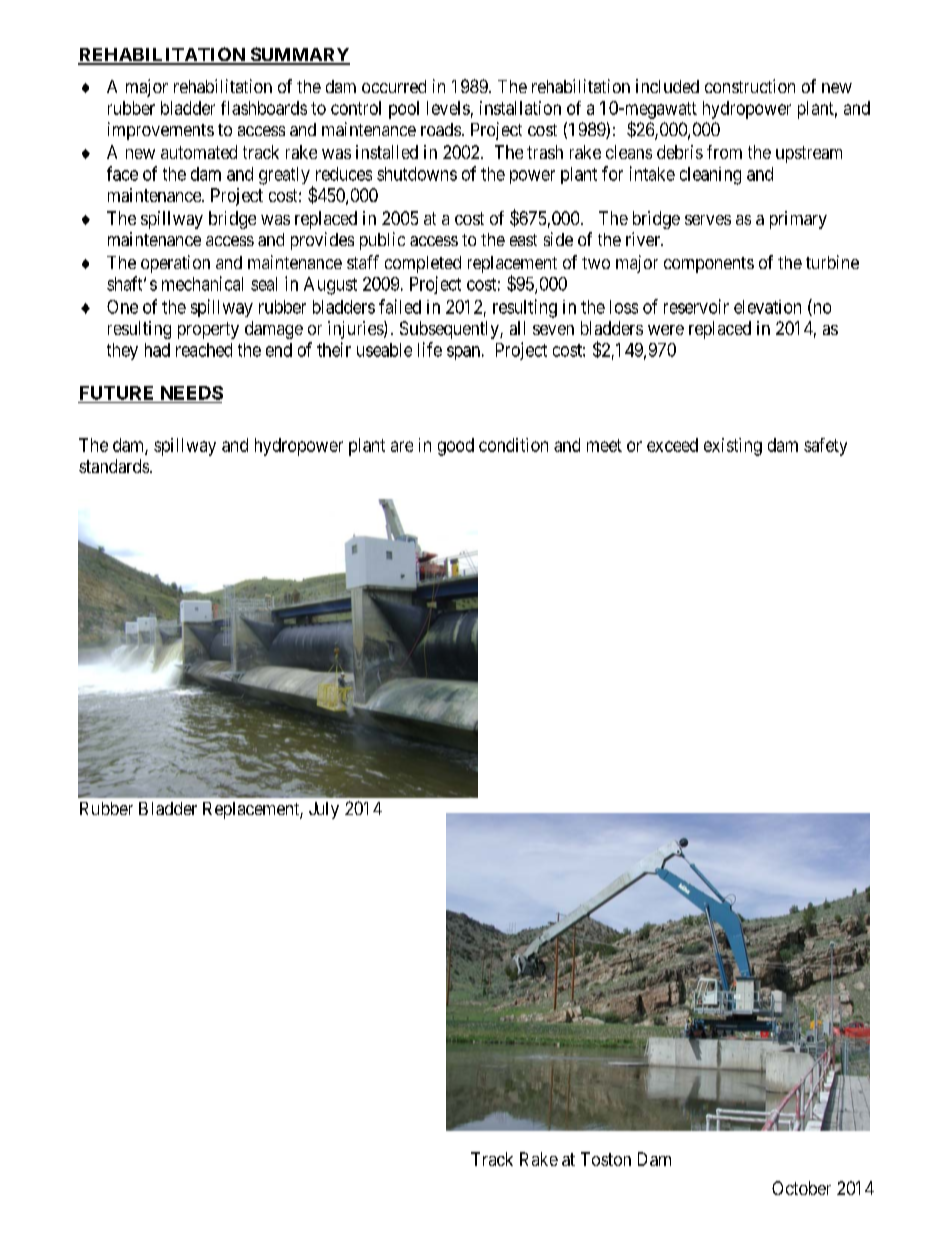 The width and height of the screenshot is (952, 1233). I want to click on good, so click(456, 447).
